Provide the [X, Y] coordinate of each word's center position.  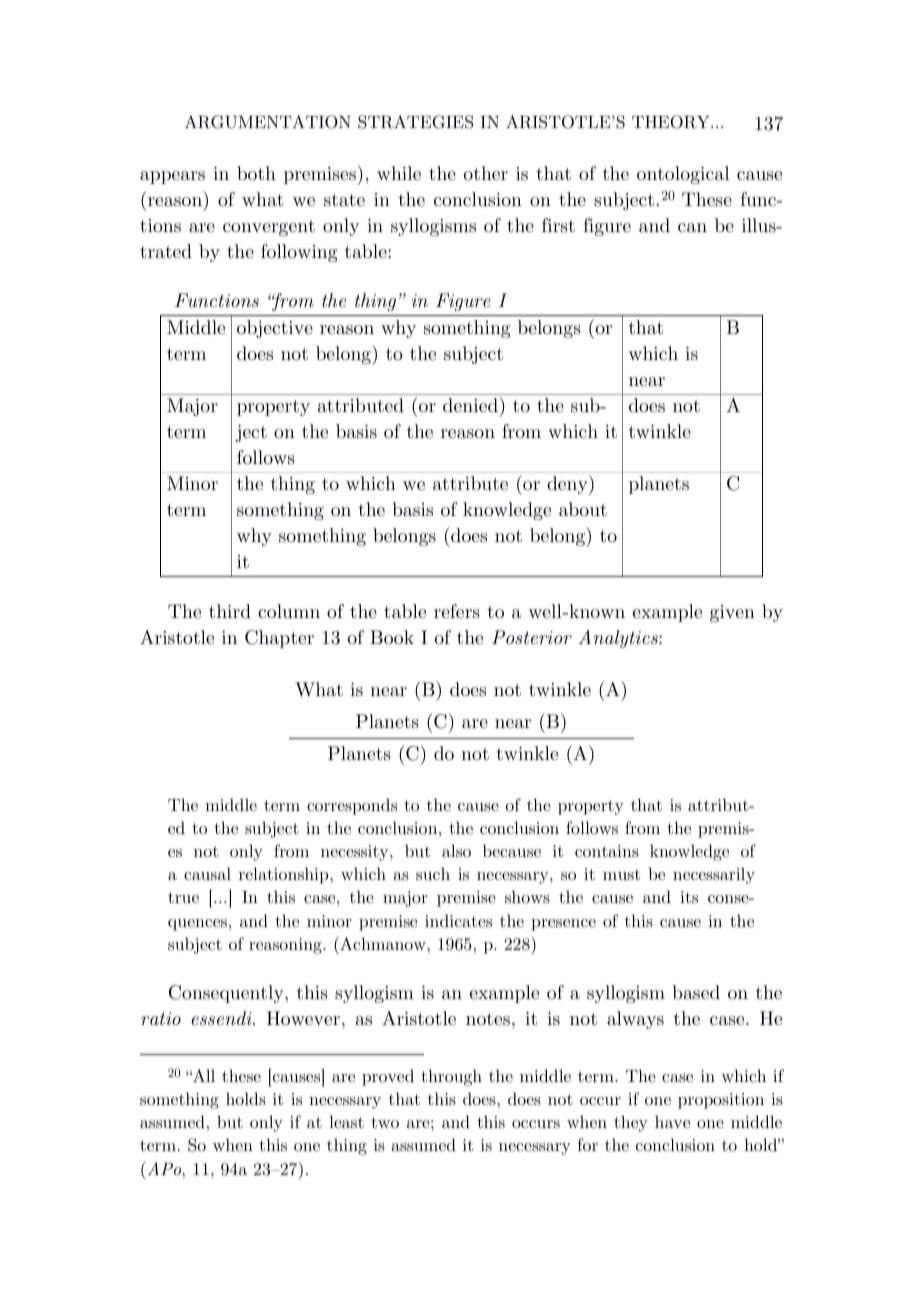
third [230, 611]
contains [607, 851]
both [256, 173]
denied [470, 405]
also [456, 850]
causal [207, 873]
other [486, 173]
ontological [683, 175]
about [583, 509]
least [346, 1121]
